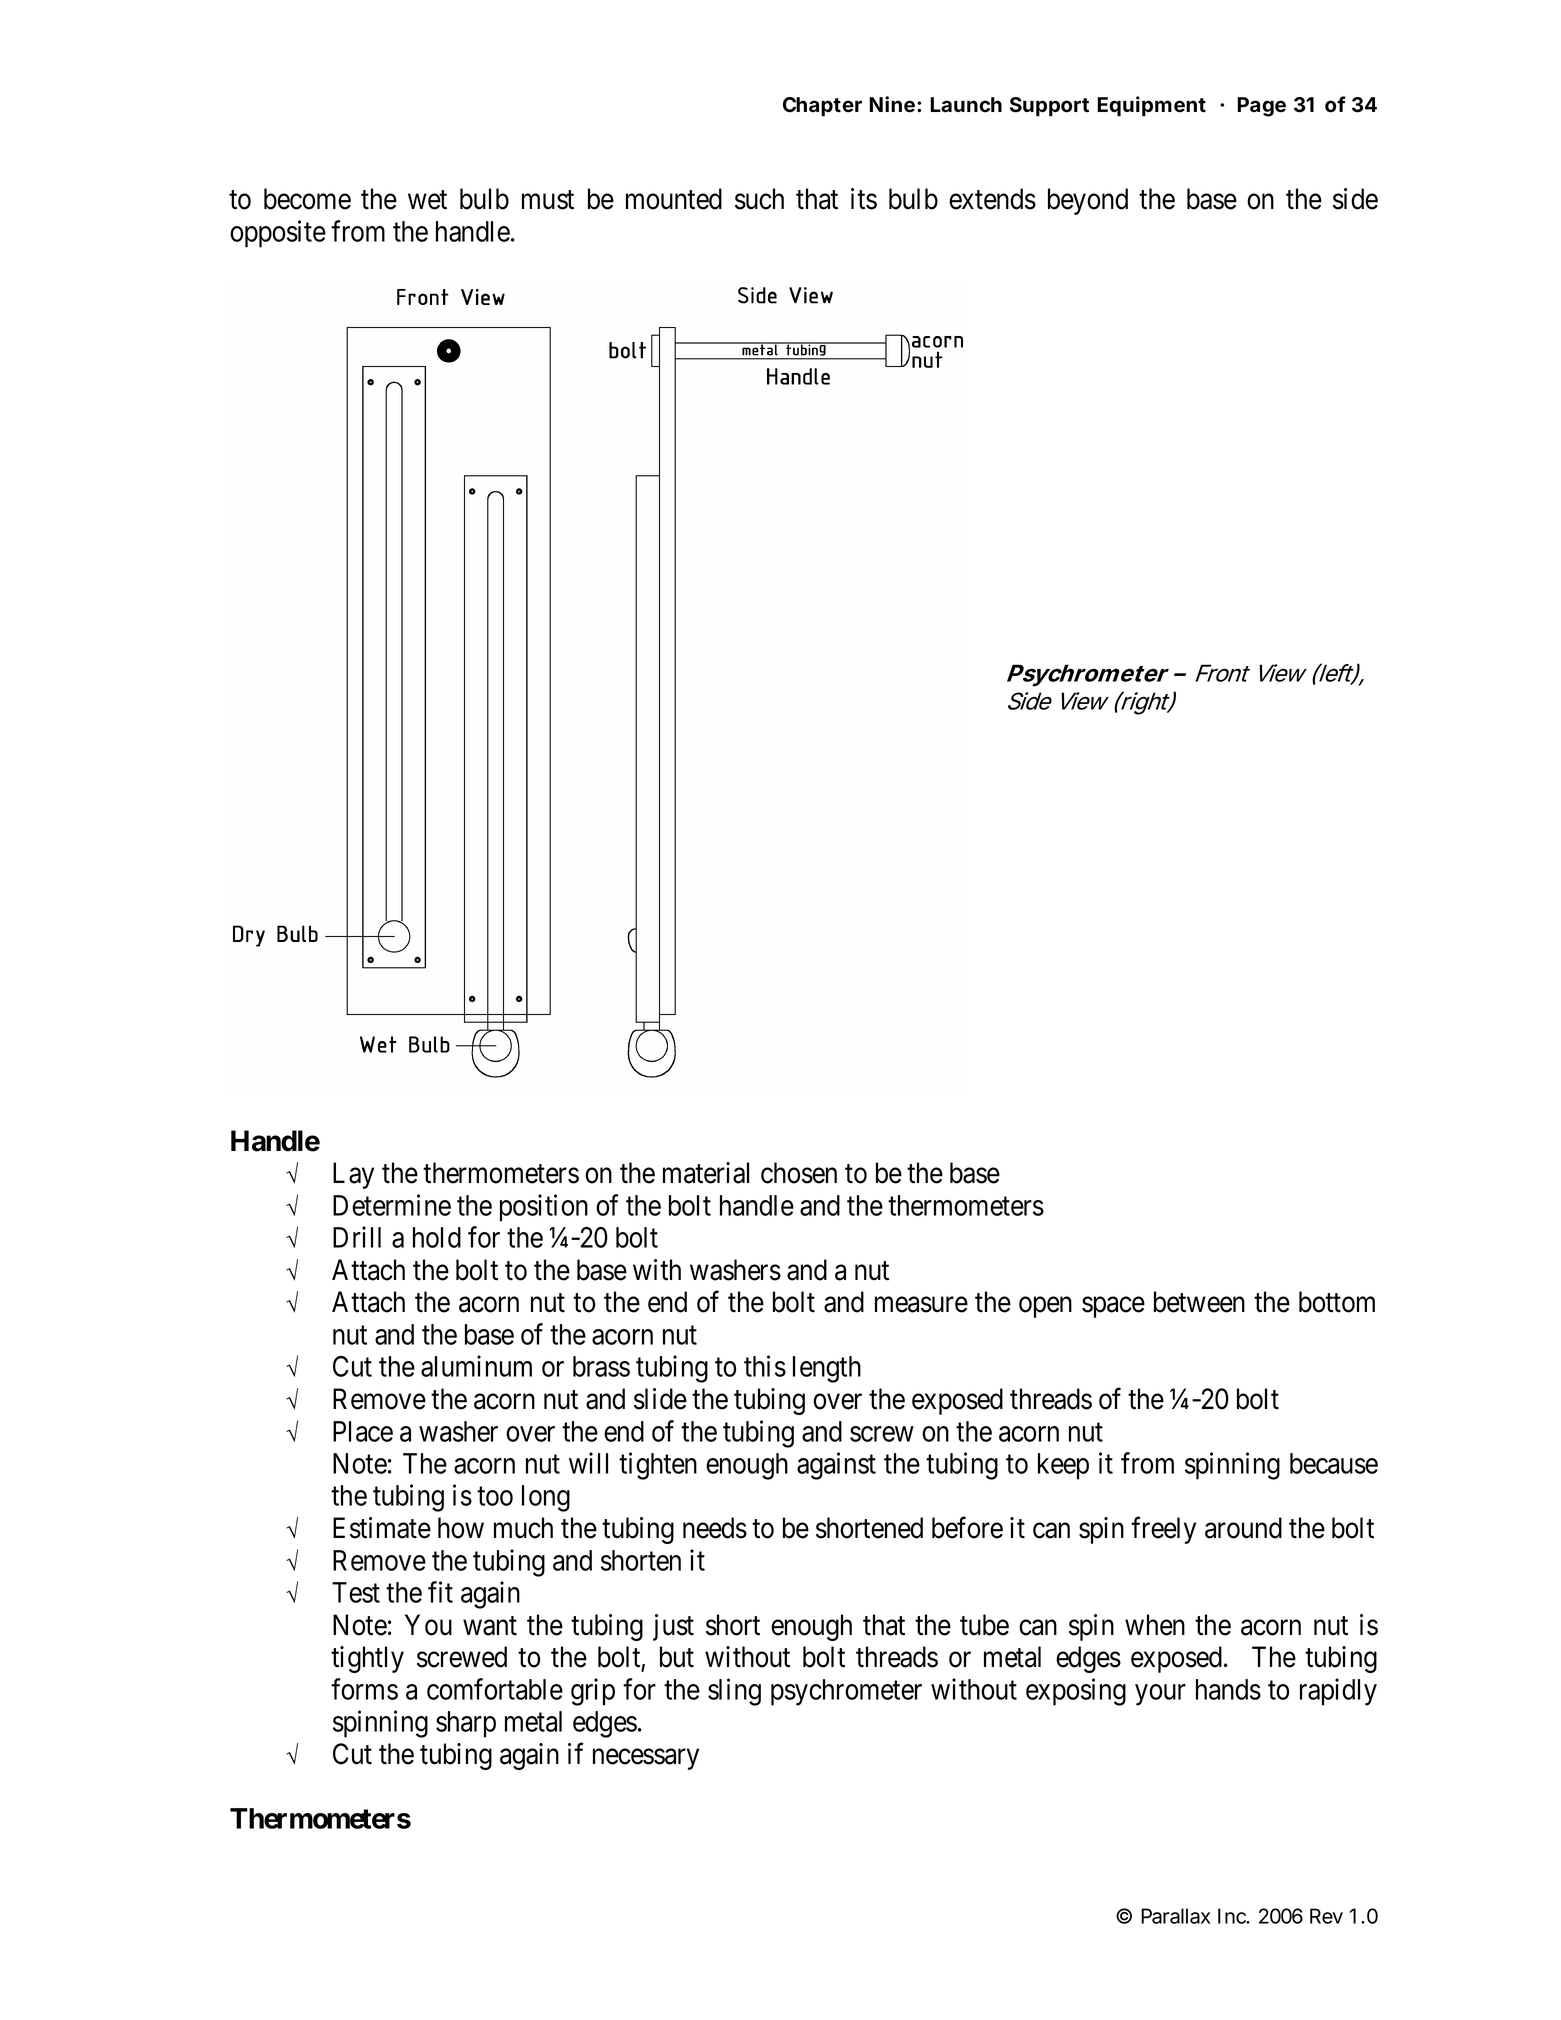 The width and height of the image is (1561, 2020). I want to click on wet, so click(427, 200).
